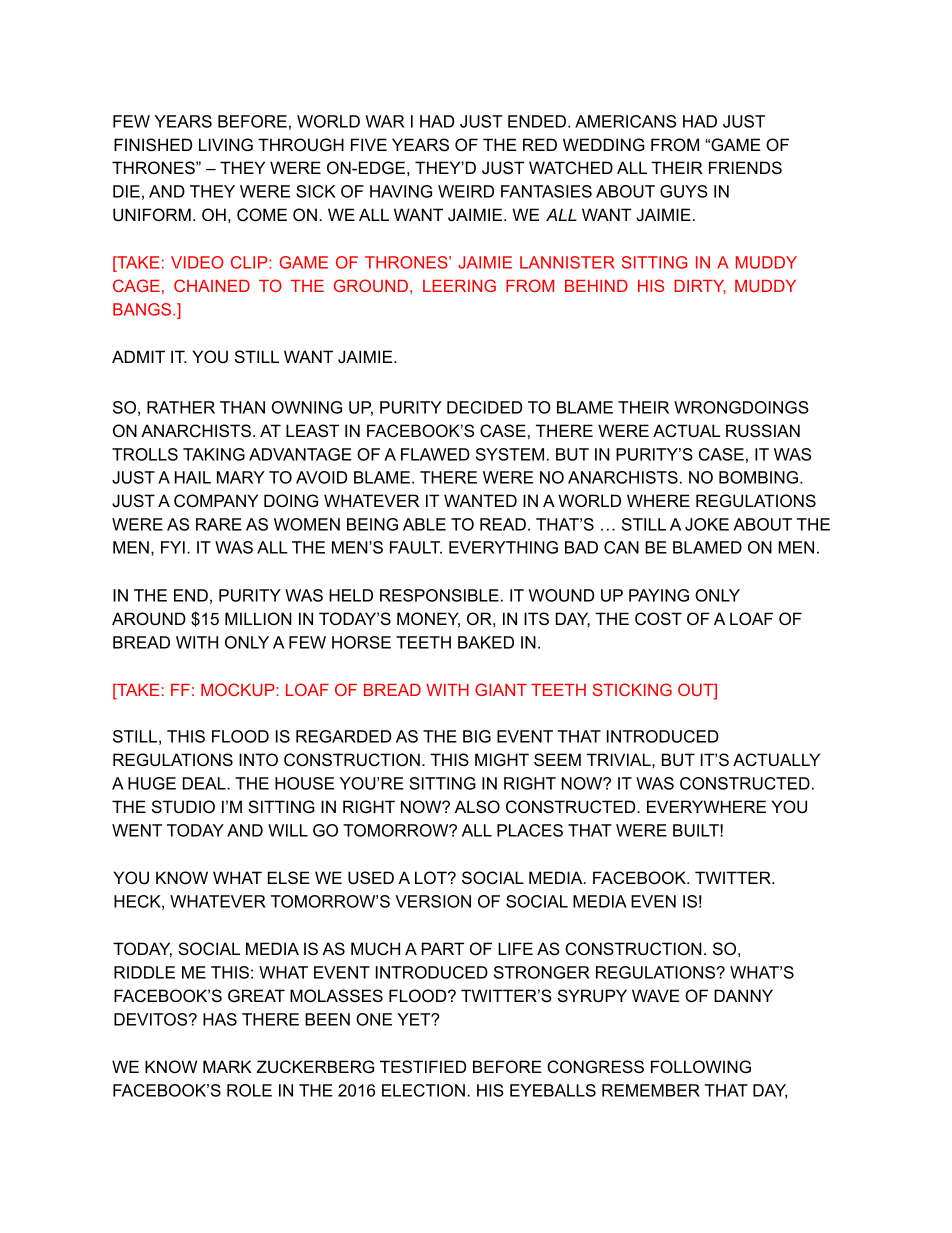 This page has width=952, height=1233. What do you see at coordinates (466, 191) in the page?
I see `WEIRD` at bounding box center [466, 191].
